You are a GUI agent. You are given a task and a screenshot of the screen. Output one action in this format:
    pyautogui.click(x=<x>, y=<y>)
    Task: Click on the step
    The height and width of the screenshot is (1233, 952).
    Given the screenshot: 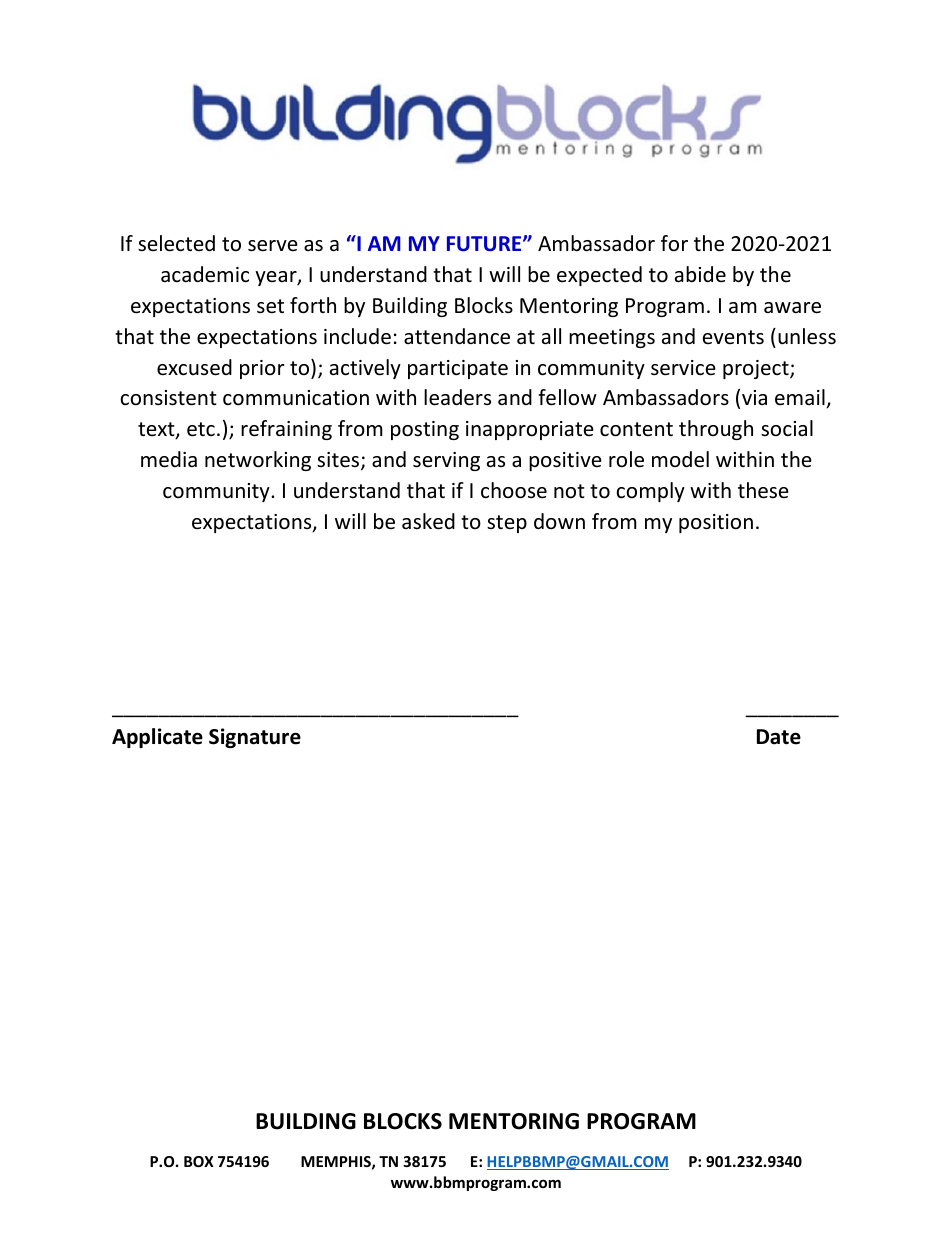 What is the action you would take?
    pyautogui.click(x=507, y=524)
